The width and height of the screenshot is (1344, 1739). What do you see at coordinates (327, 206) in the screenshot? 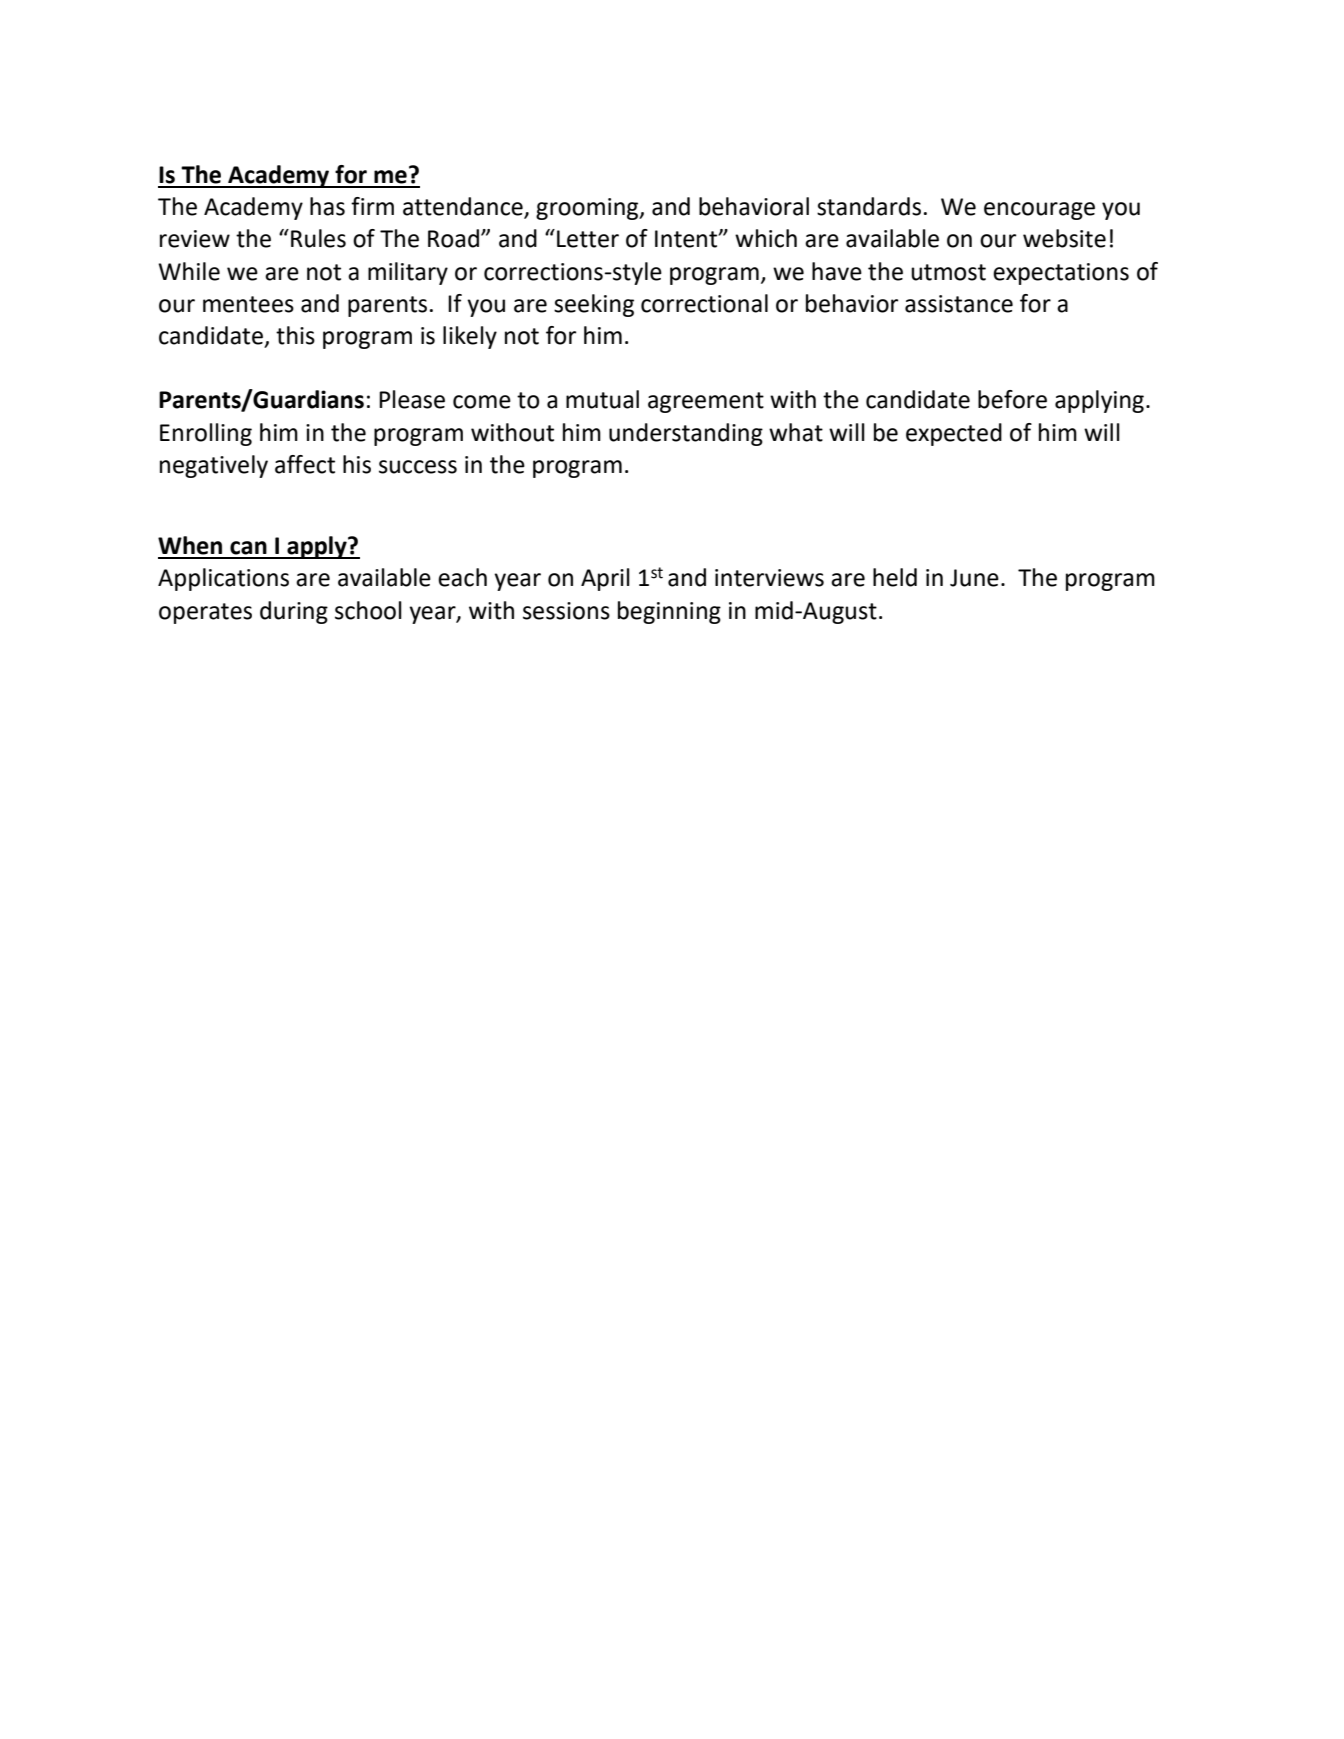
I see `has` at bounding box center [327, 206].
